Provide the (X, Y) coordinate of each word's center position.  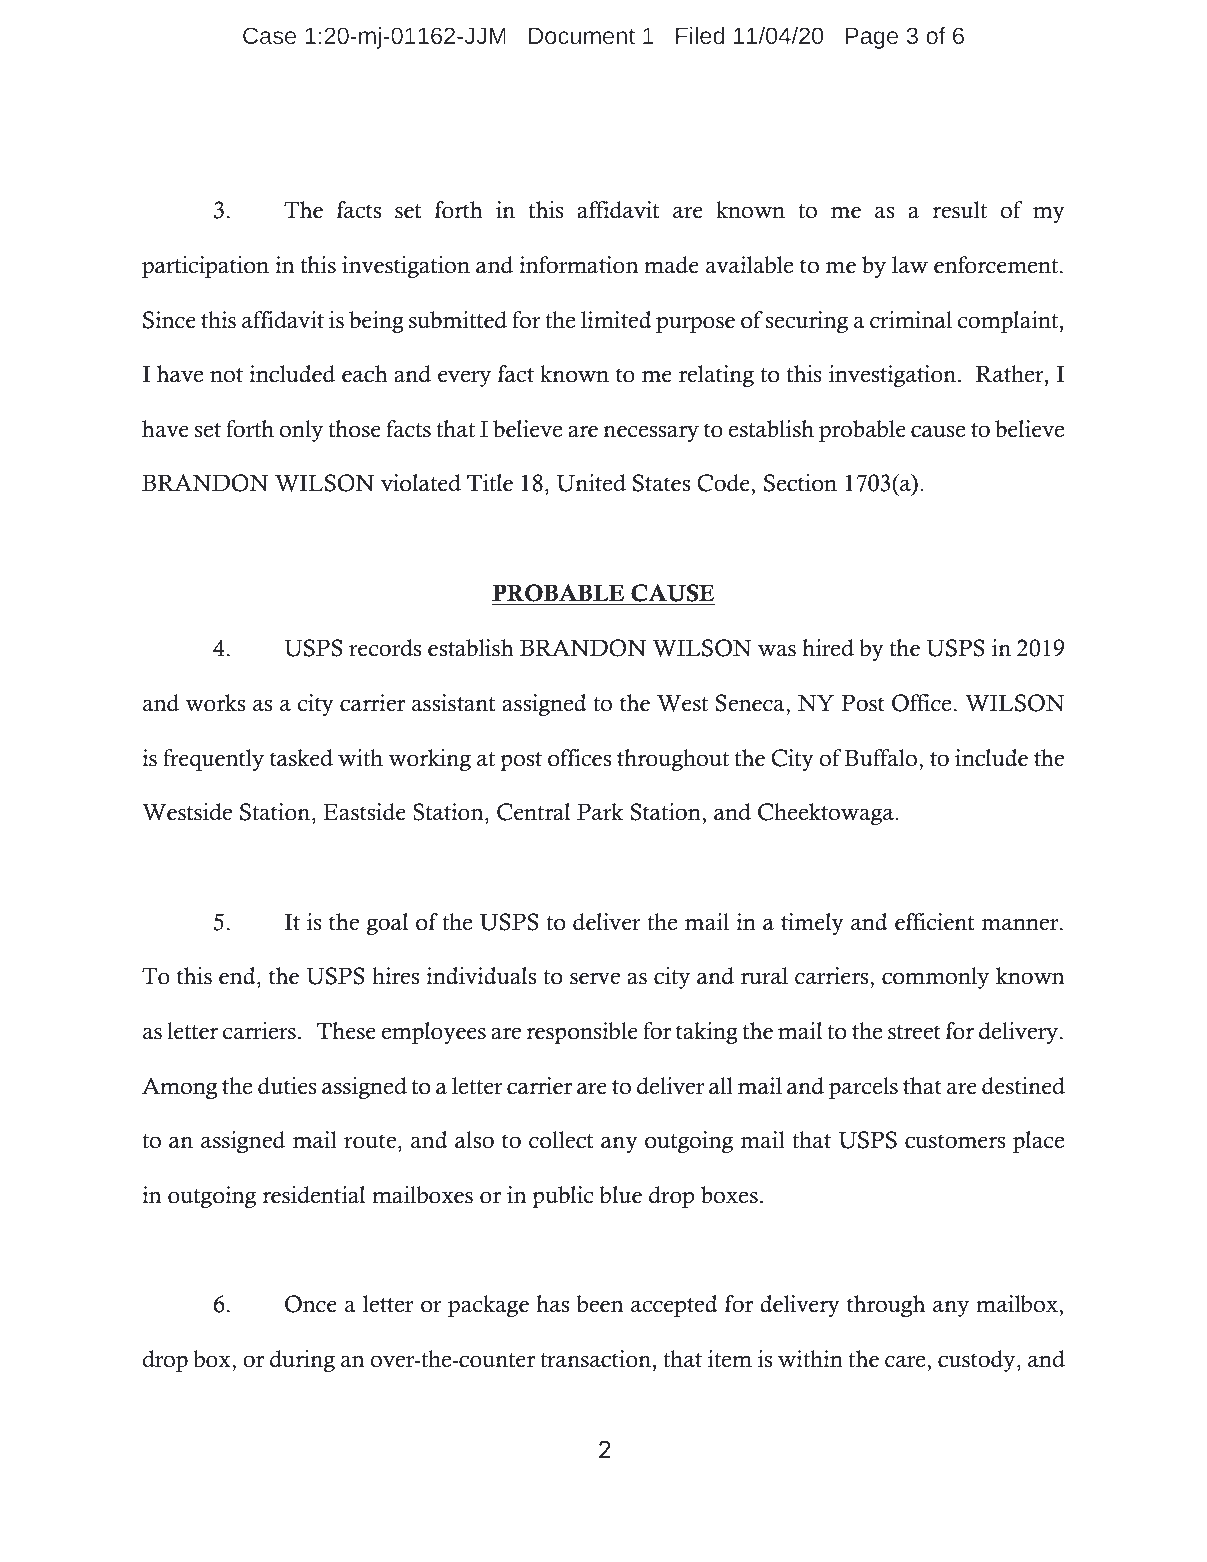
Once (311, 1304)
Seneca (751, 703)
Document (582, 36)
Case (269, 35)
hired (828, 648)
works (215, 703)
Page (872, 38)
